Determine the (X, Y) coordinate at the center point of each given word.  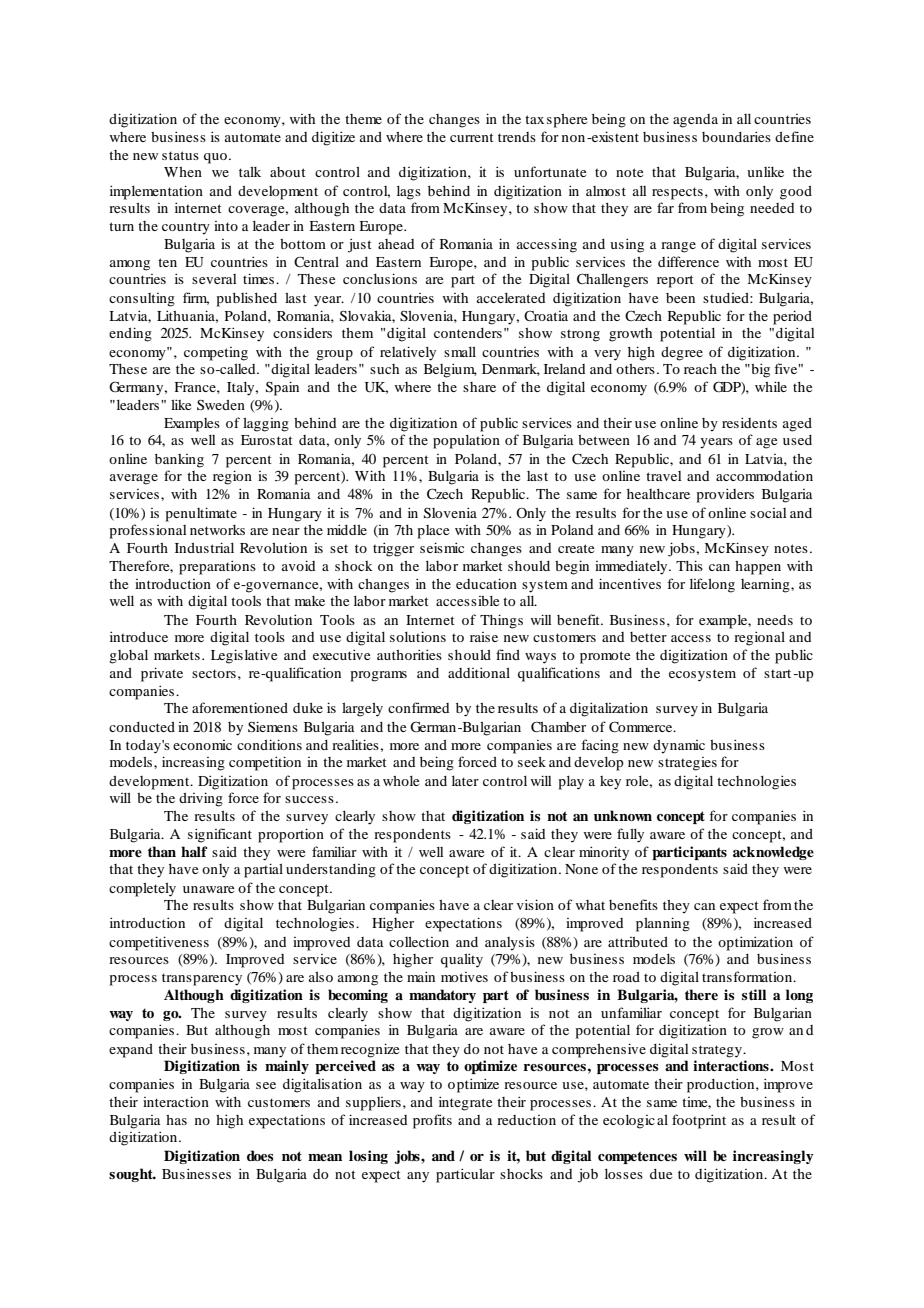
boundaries (736, 136)
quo (217, 158)
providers (725, 495)
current (472, 137)
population (466, 441)
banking (179, 461)
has (176, 1120)
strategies (687, 764)
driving (201, 799)
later (465, 781)
